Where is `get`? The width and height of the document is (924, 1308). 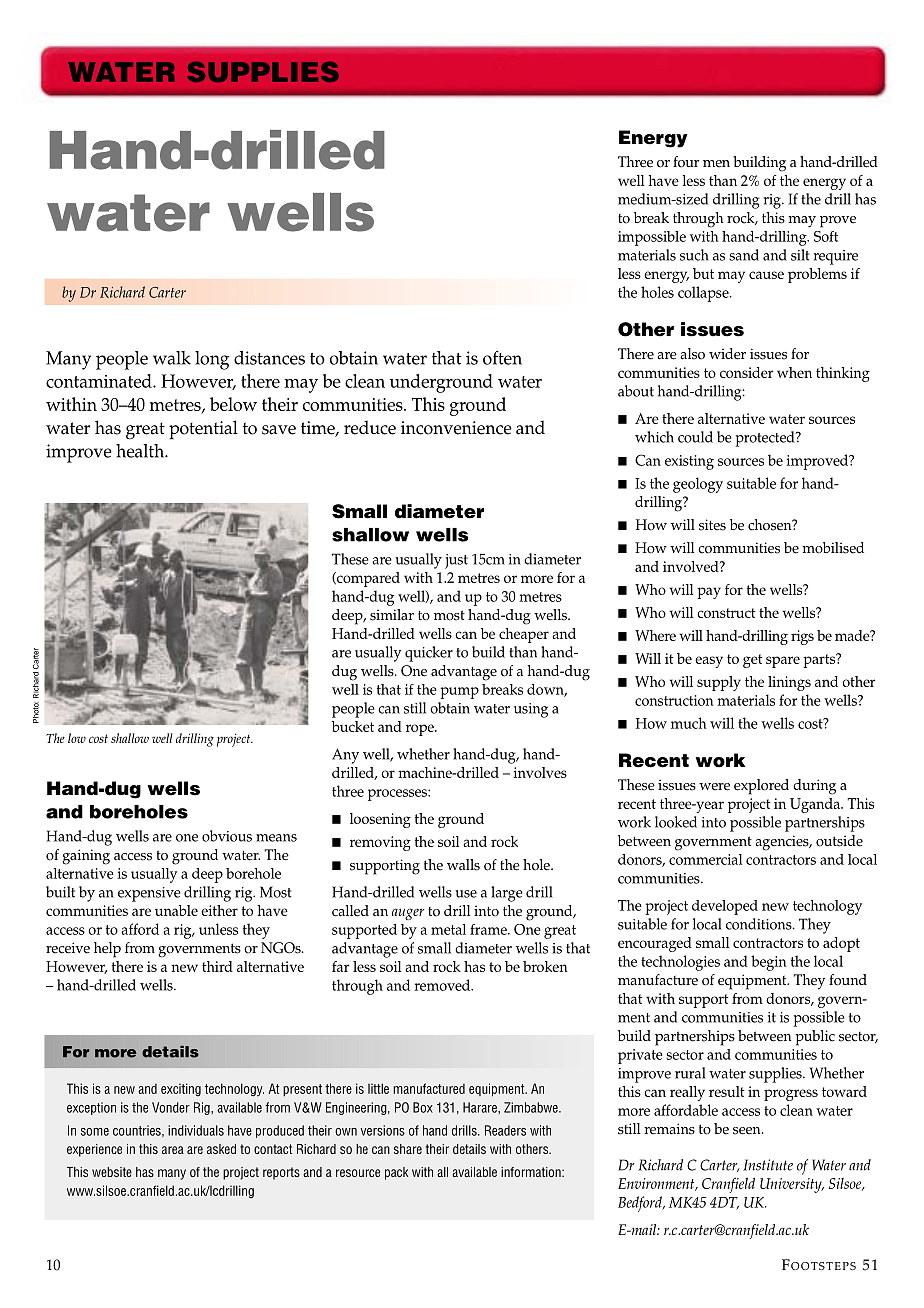 get is located at coordinates (752, 661).
